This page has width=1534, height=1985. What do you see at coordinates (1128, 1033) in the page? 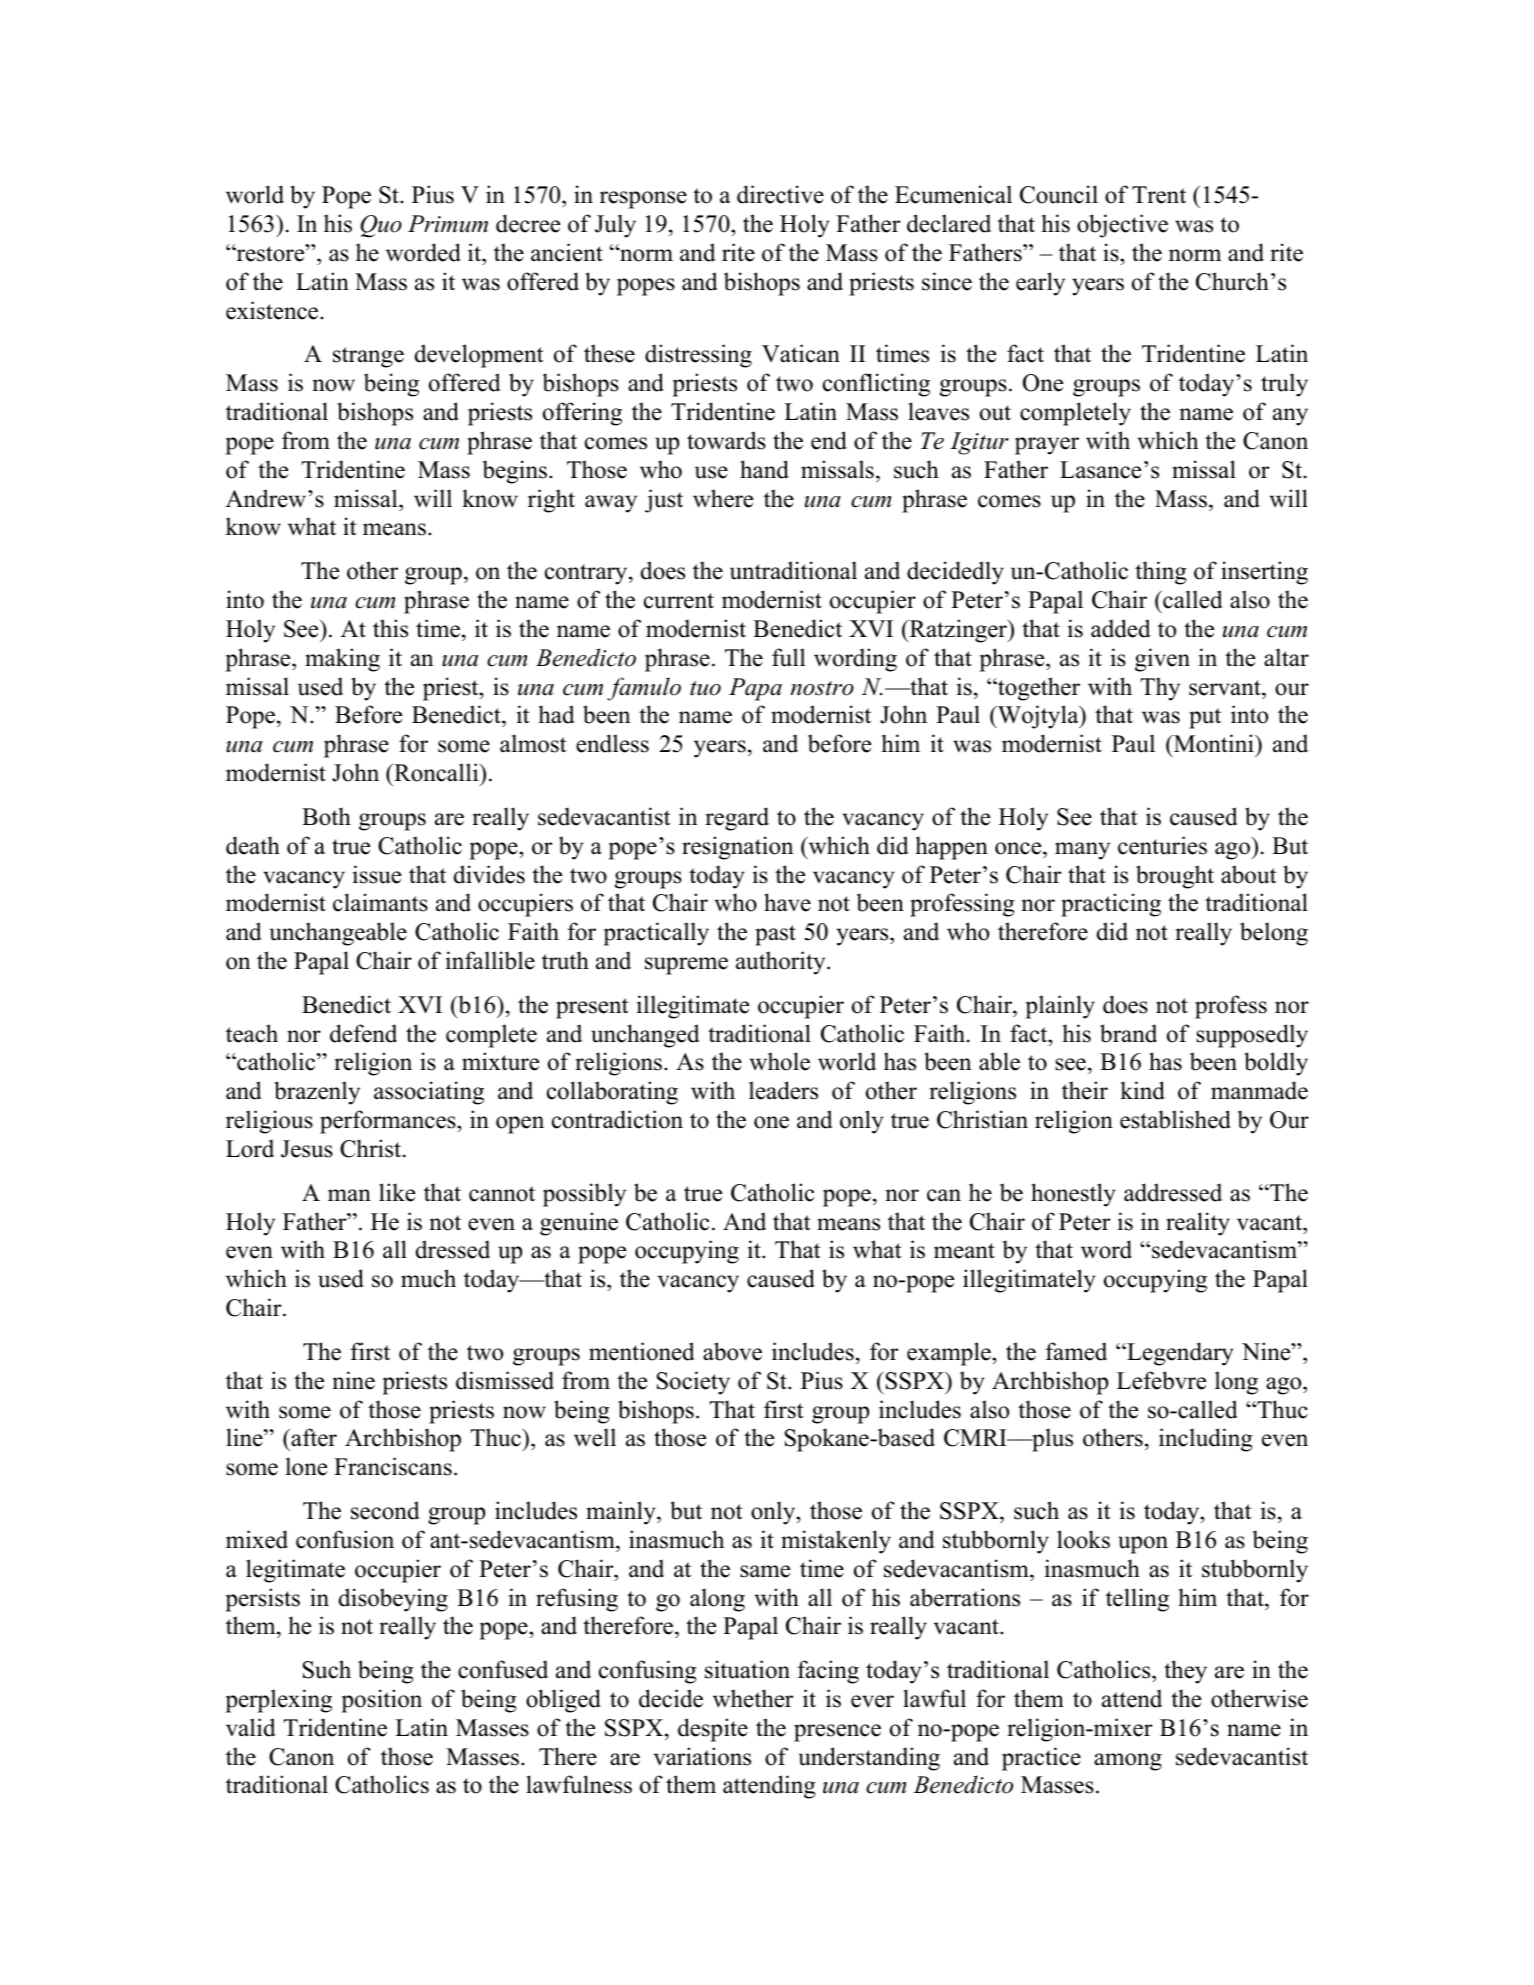
I see `brand` at bounding box center [1128, 1033].
